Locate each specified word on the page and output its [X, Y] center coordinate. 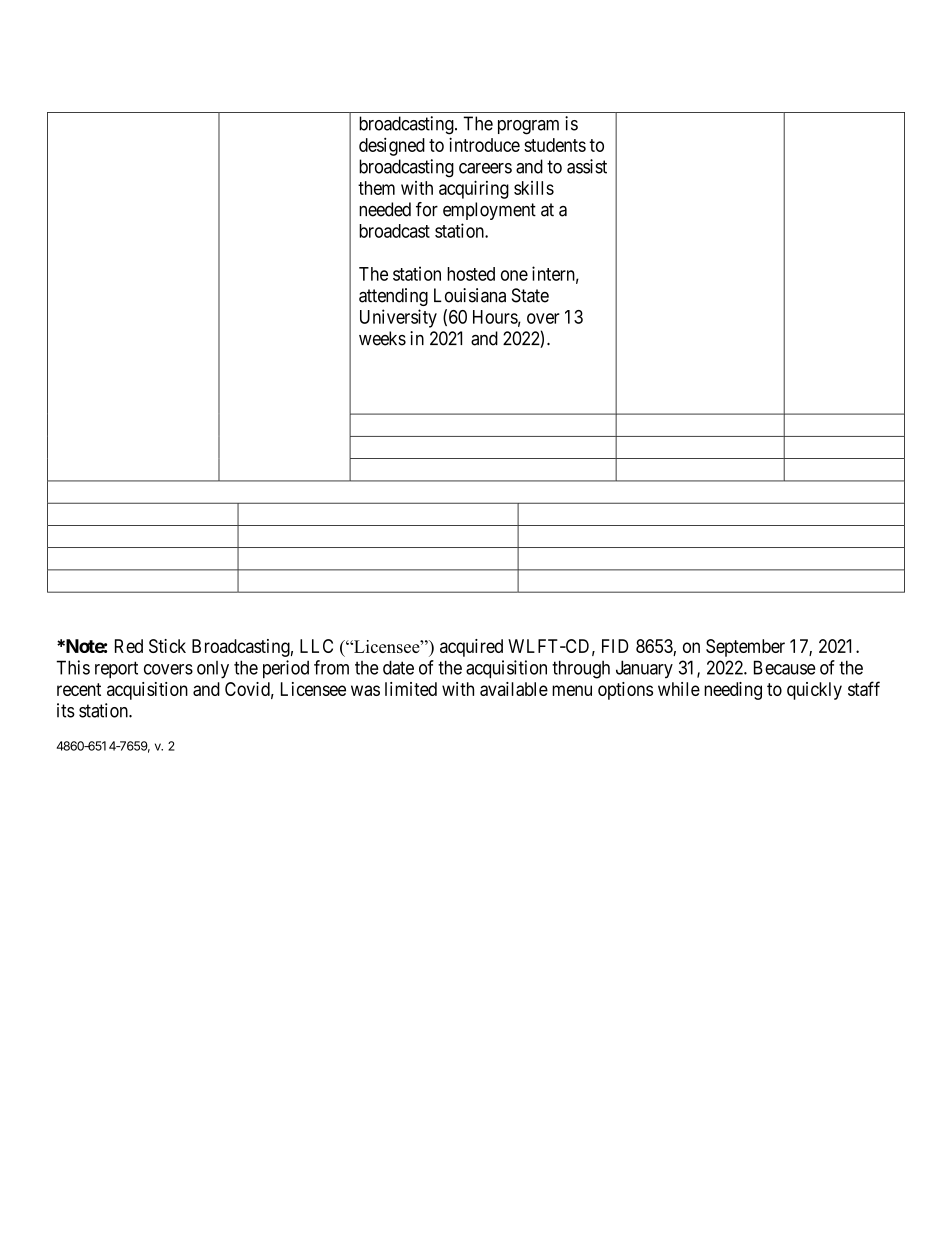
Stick [167, 646]
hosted [471, 274]
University [398, 318]
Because [785, 667]
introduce [484, 144]
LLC [316, 646]
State [530, 295]
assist [587, 166]
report [116, 669]
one [514, 275]
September [745, 648]
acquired [471, 648]
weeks [382, 338]
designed [392, 146]
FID [615, 646]
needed [385, 209]
